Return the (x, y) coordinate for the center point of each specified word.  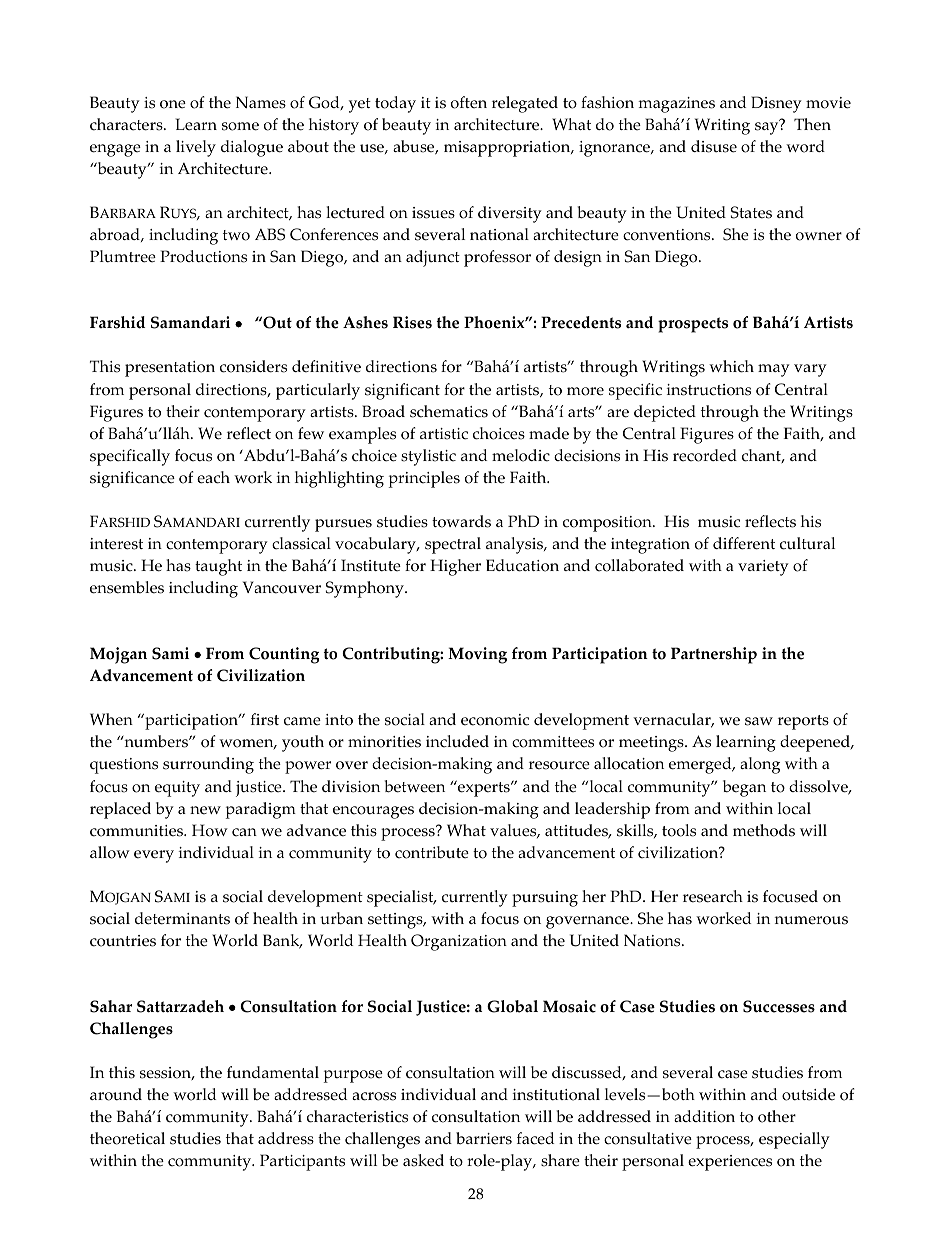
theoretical (127, 1138)
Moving (477, 655)
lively (196, 148)
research (713, 896)
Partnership (714, 655)
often (469, 102)
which (731, 366)
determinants (182, 918)
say (767, 127)
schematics (449, 411)
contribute (432, 852)
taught (218, 567)
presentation (170, 369)
